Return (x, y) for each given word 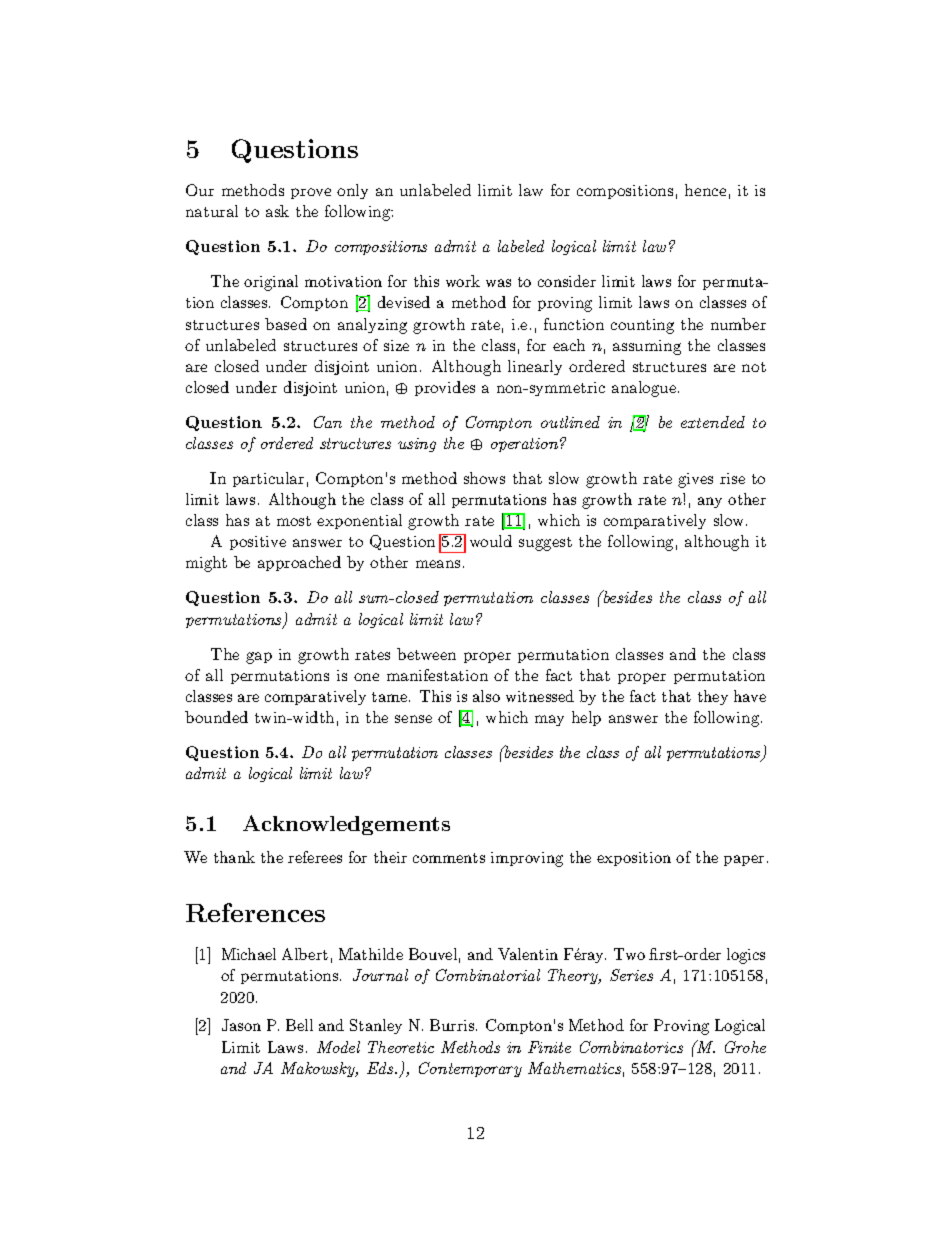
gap (259, 658)
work (463, 281)
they (713, 697)
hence (705, 190)
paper (744, 860)
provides (445, 388)
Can (328, 422)
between (426, 654)
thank (234, 857)
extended (713, 422)
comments (449, 858)
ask (277, 211)
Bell (299, 1025)
